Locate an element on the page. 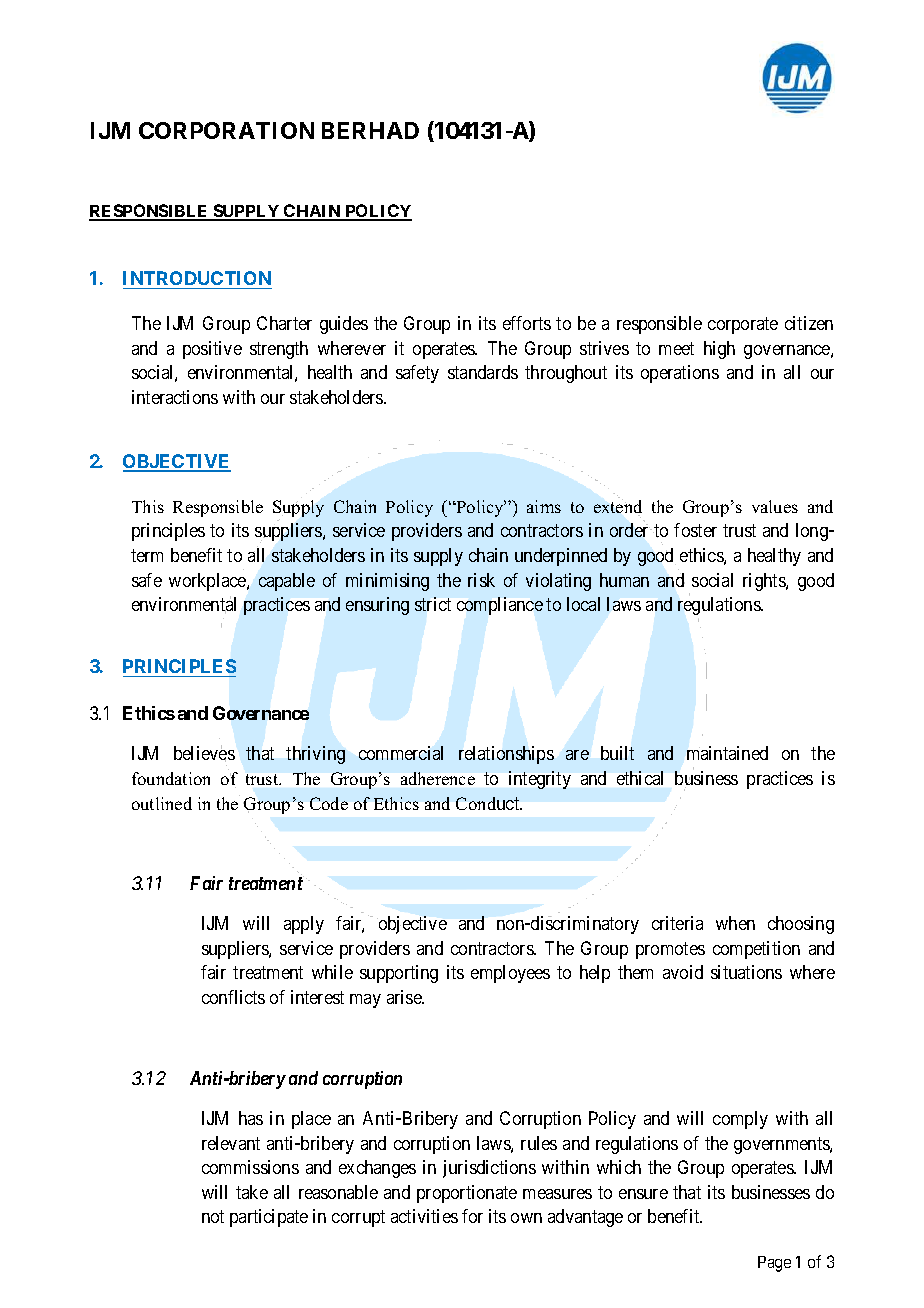 This document has width=924, height=1308. operations is located at coordinates (680, 374).
